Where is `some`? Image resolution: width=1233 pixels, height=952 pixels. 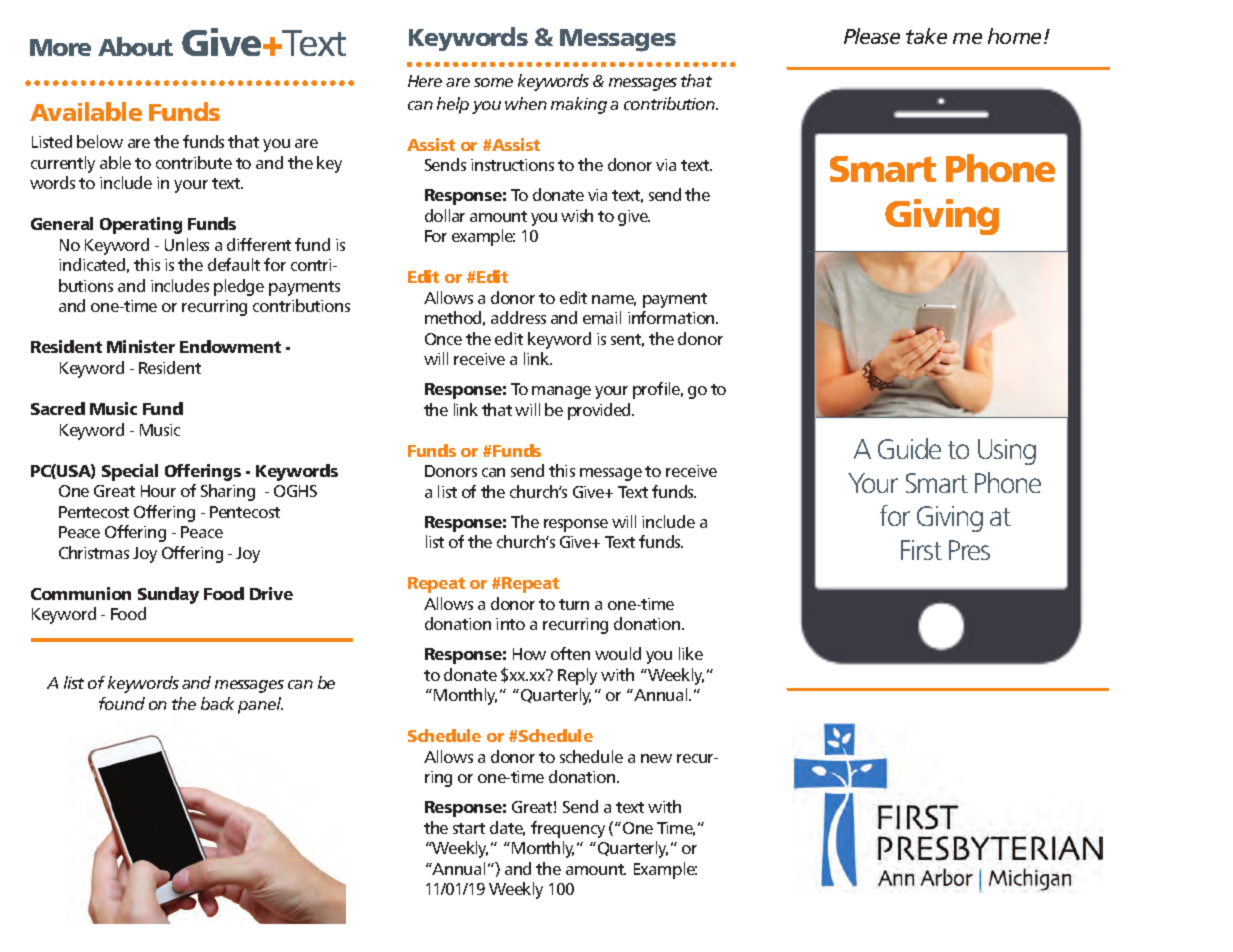
some is located at coordinates (493, 82).
